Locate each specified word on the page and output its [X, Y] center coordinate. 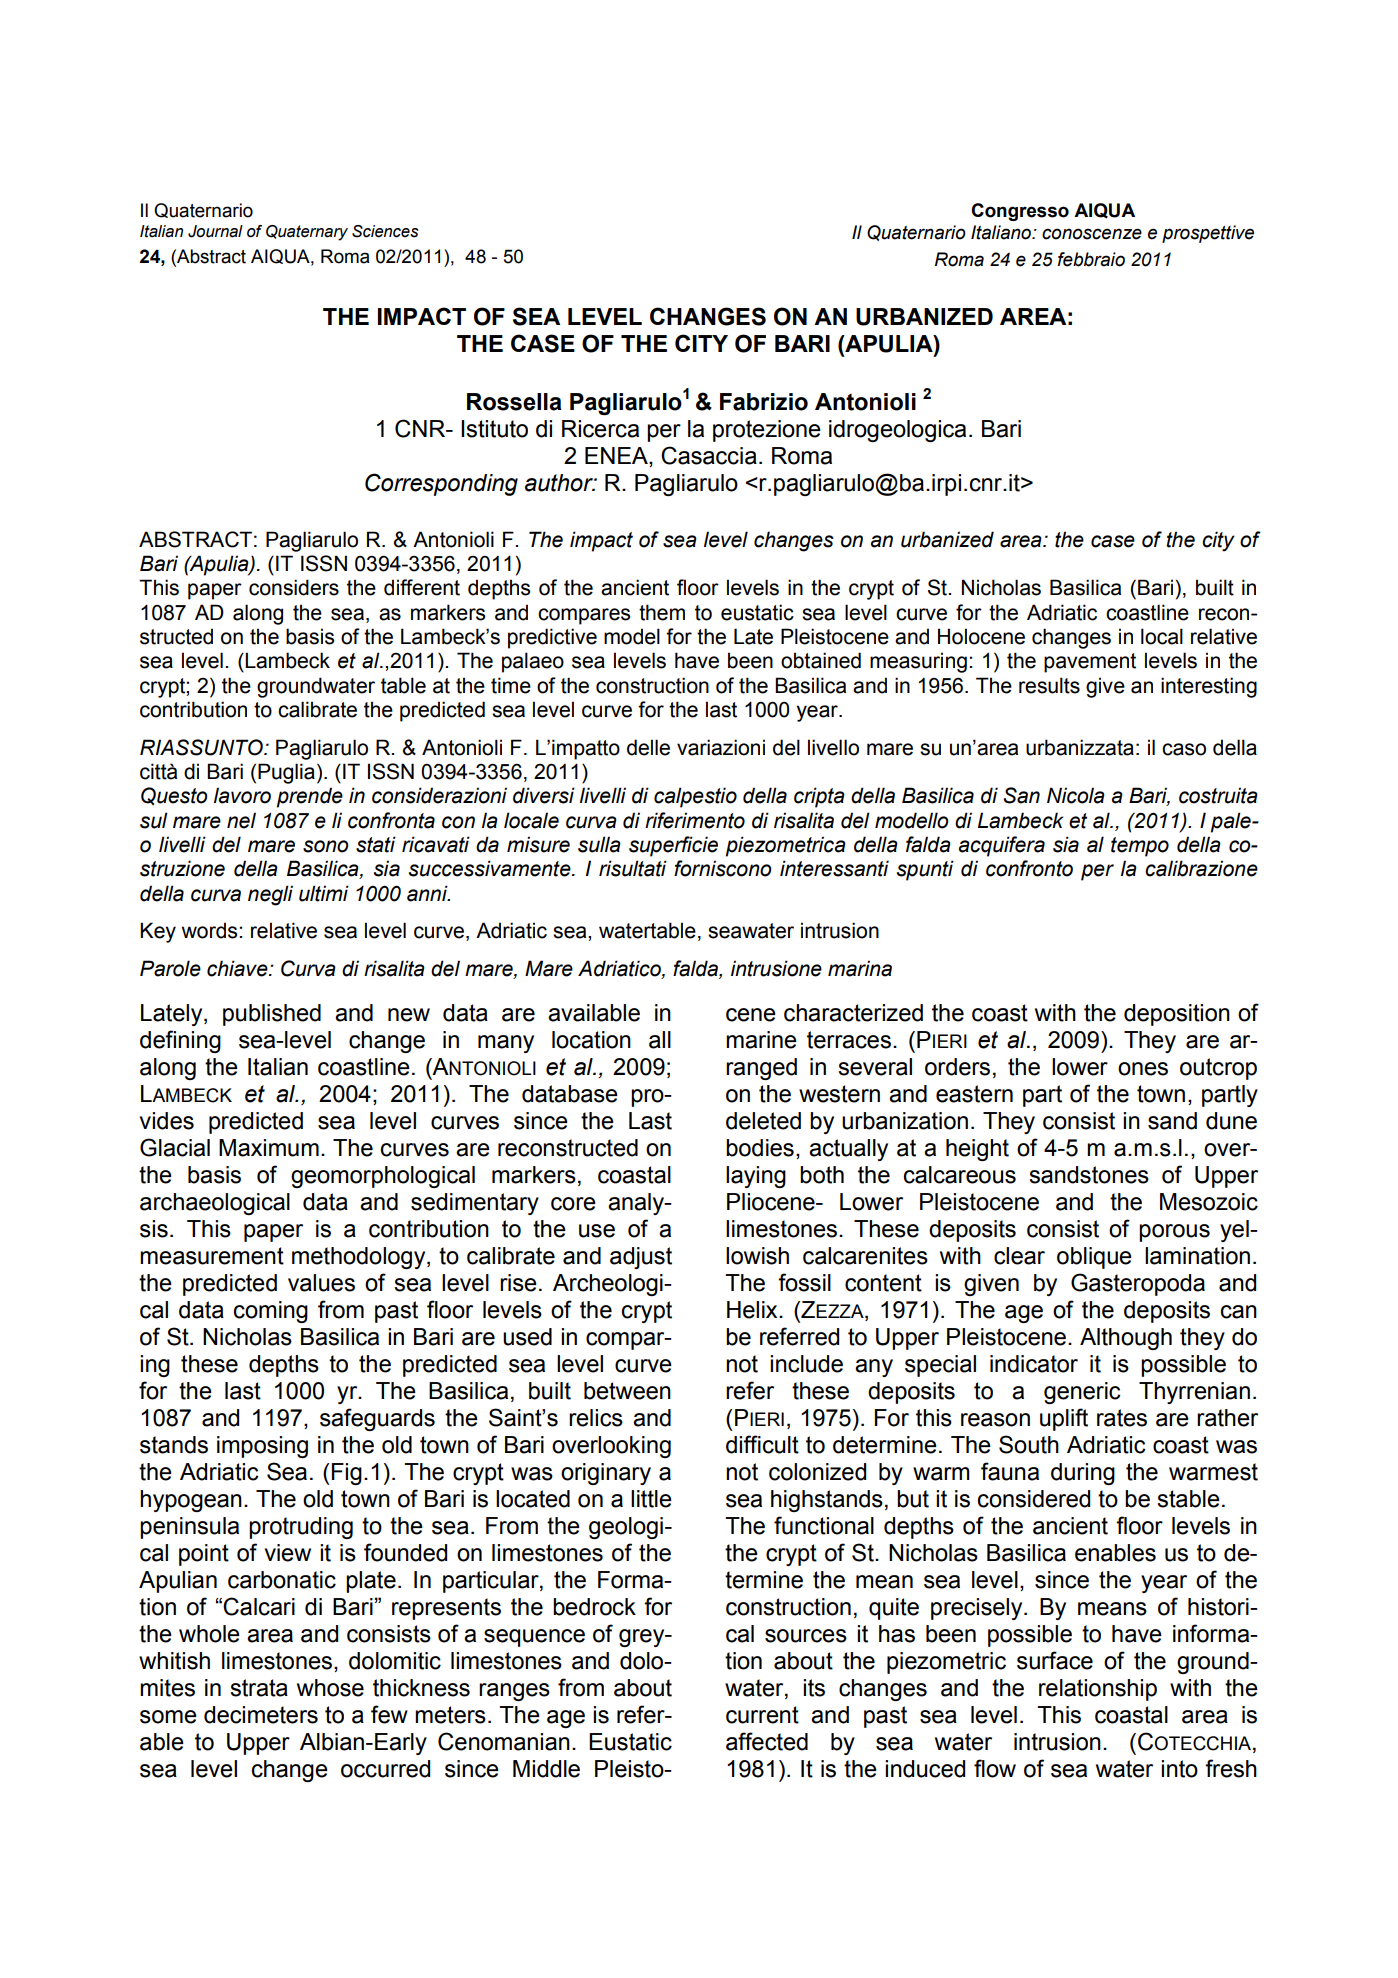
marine [761, 1040]
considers [294, 587]
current [762, 1715]
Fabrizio [764, 402]
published [272, 1015]
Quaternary [307, 233]
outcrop [1218, 1069]
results [1049, 685]
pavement [1090, 663]
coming [271, 1312]
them [662, 612]
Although [1126, 1339]
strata [259, 1688]
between [627, 1391]
